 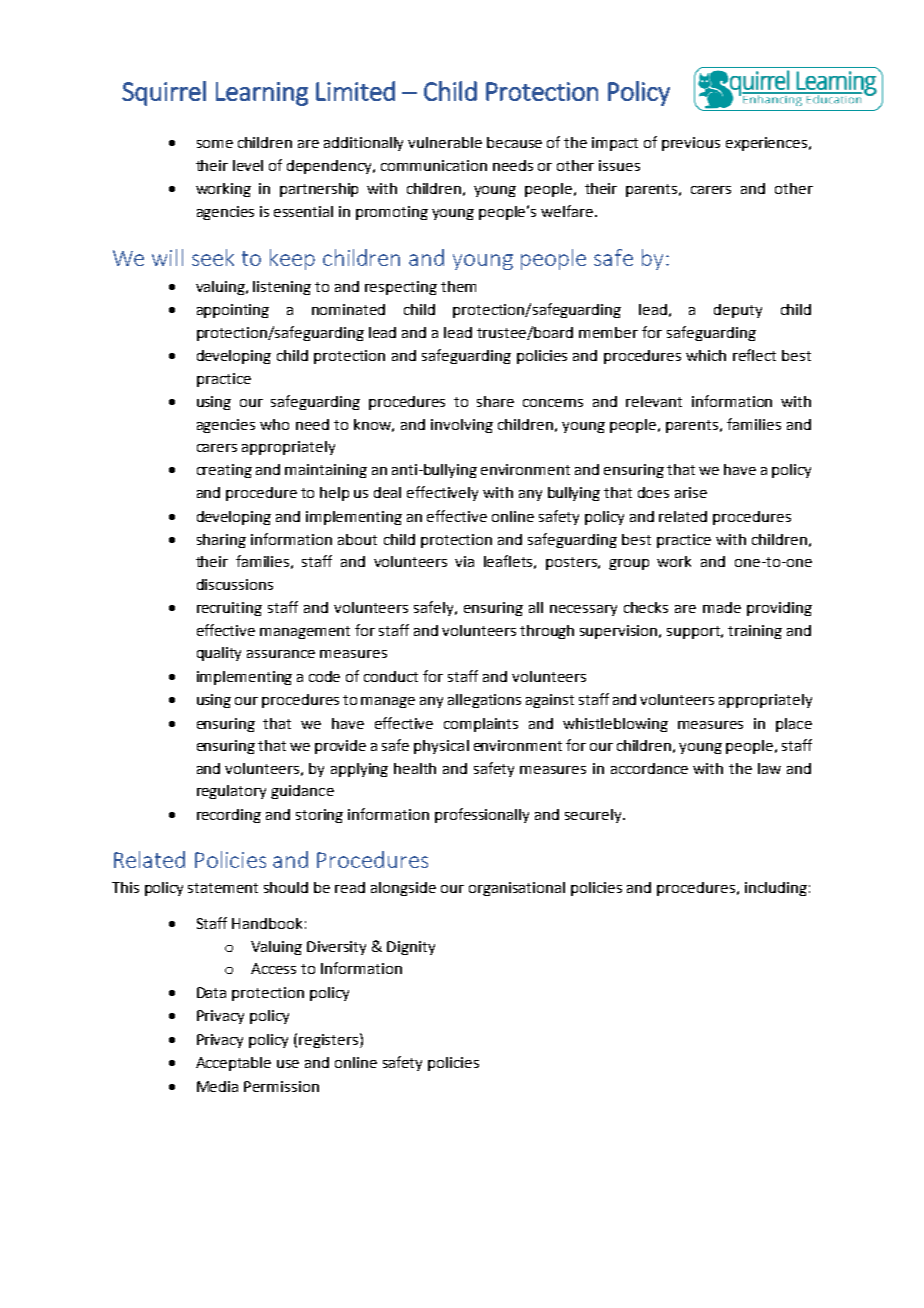 What do you see at coordinates (495, 401) in the image?
I see `share` at bounding box center [495, 401].
